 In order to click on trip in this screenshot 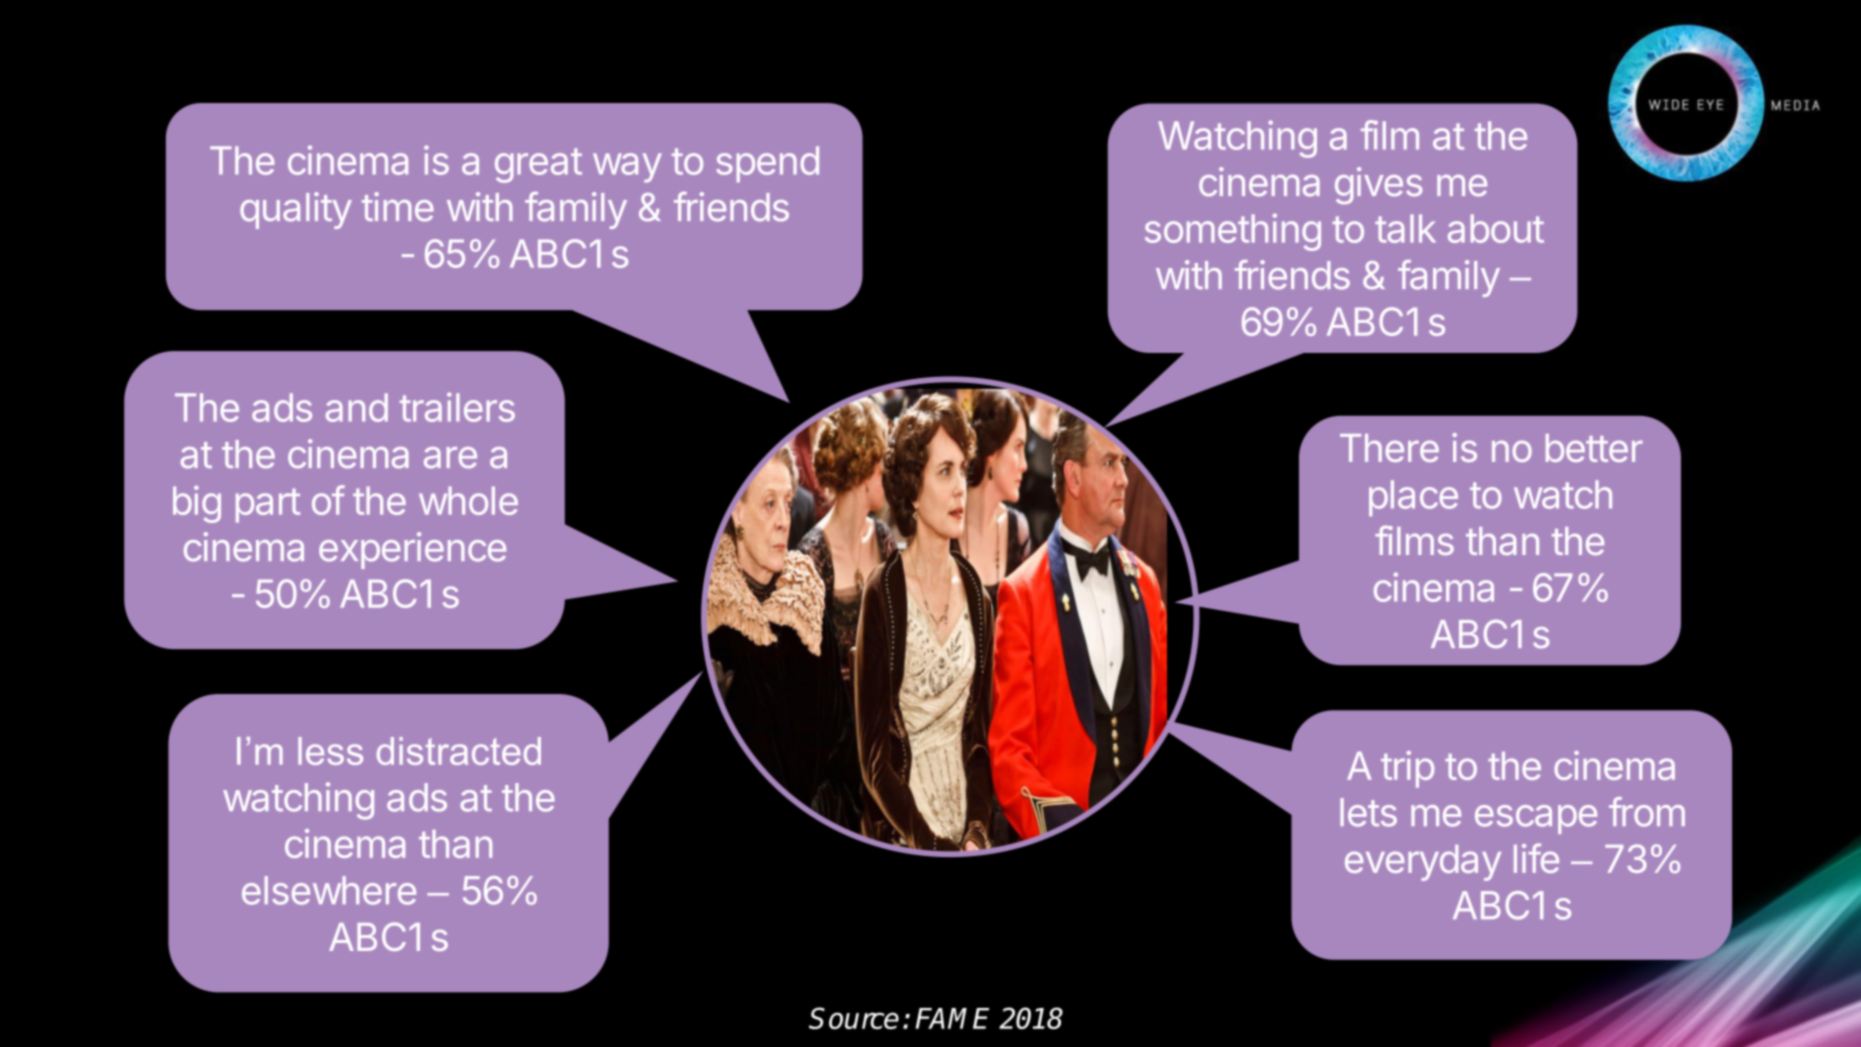, I will do `click(1407, 769)`.
